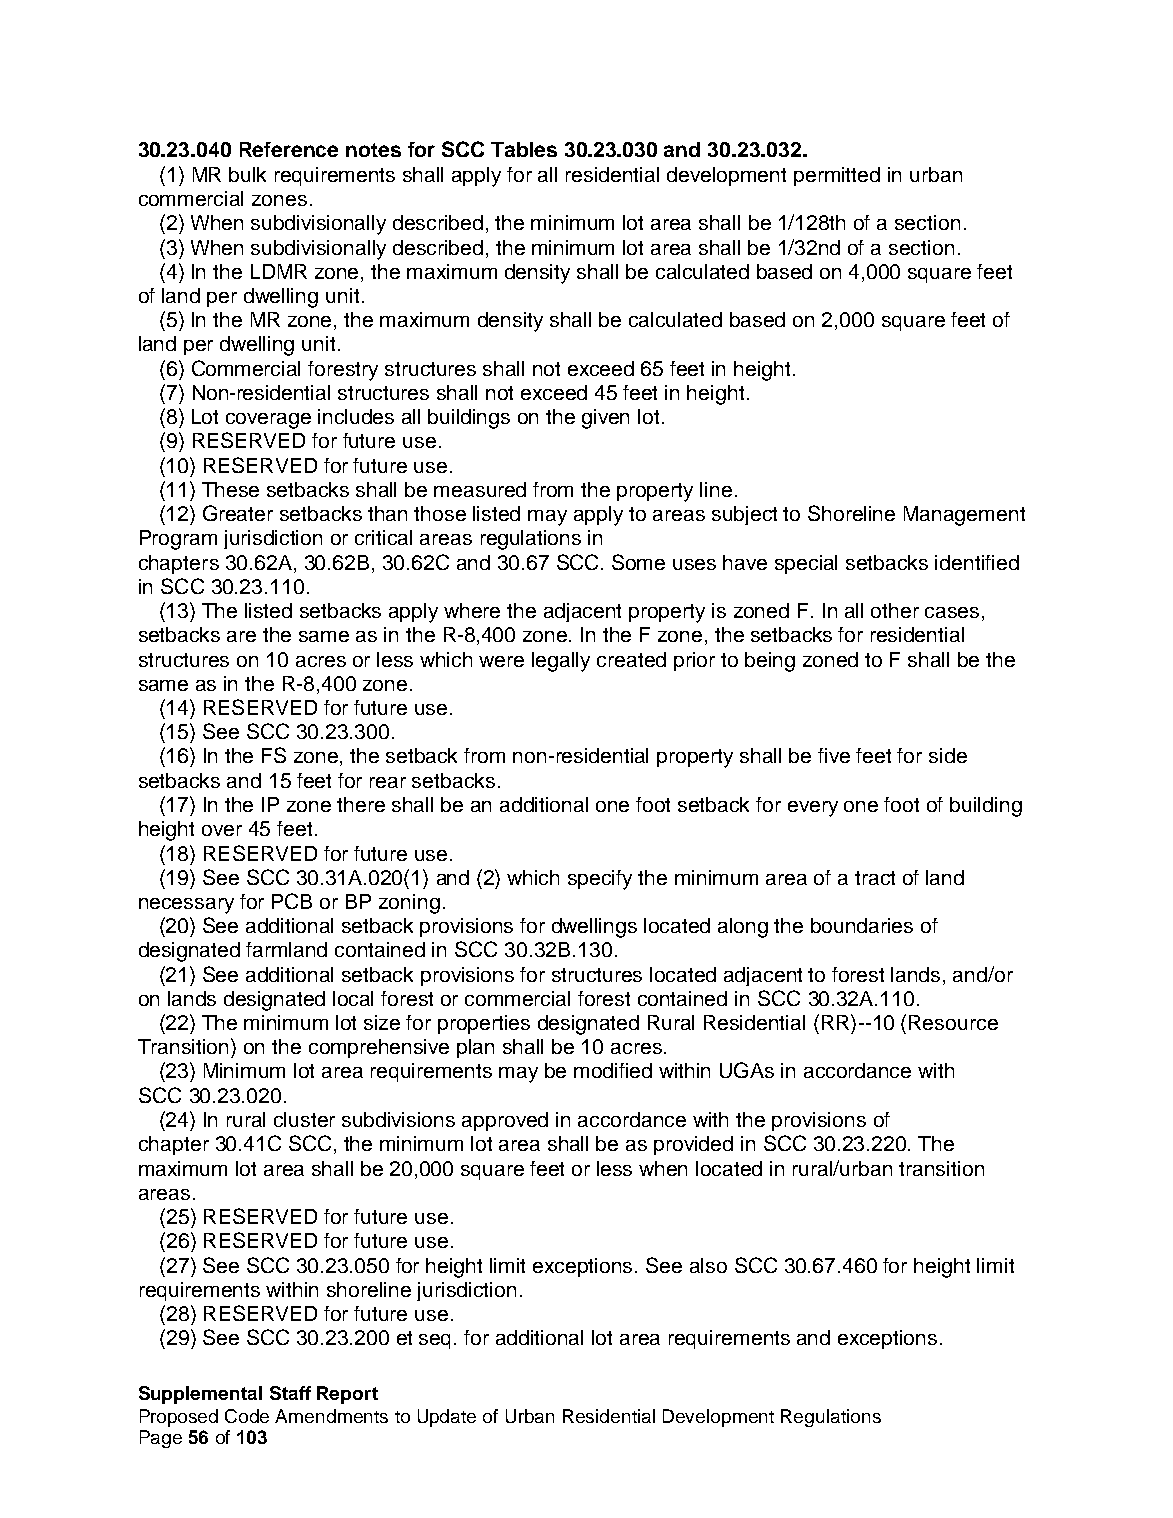 The width and height of the screenshot is (1173, 1518). I want to click on specify, so click(600, 880).
